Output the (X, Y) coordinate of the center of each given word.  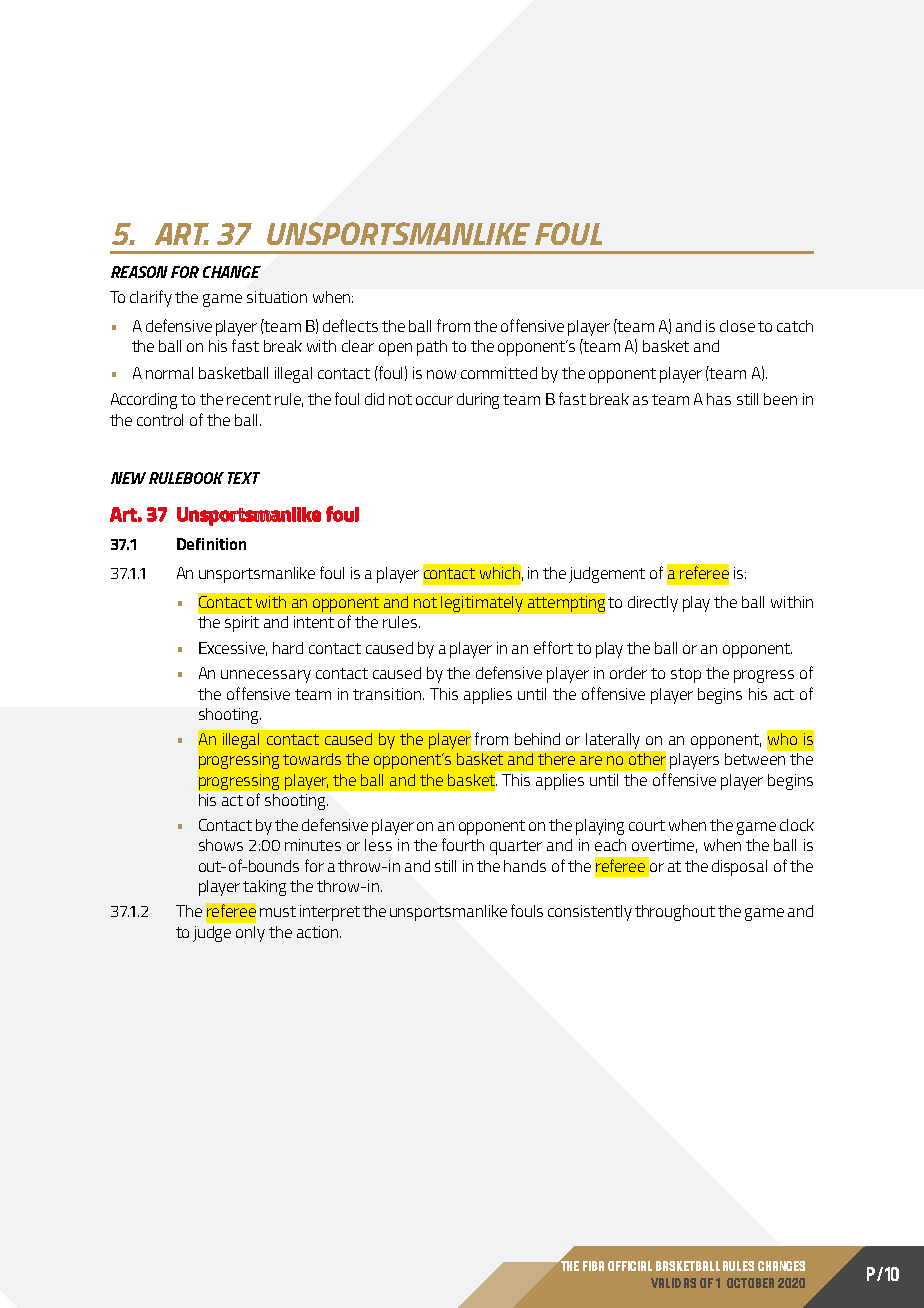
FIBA (593, 1266)
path (432, 348)
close (737, 326)
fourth (463, 844)
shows (221, 845)
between (755, 759)
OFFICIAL (630, 1266)
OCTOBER (750, 1283)
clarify (151, 298)
